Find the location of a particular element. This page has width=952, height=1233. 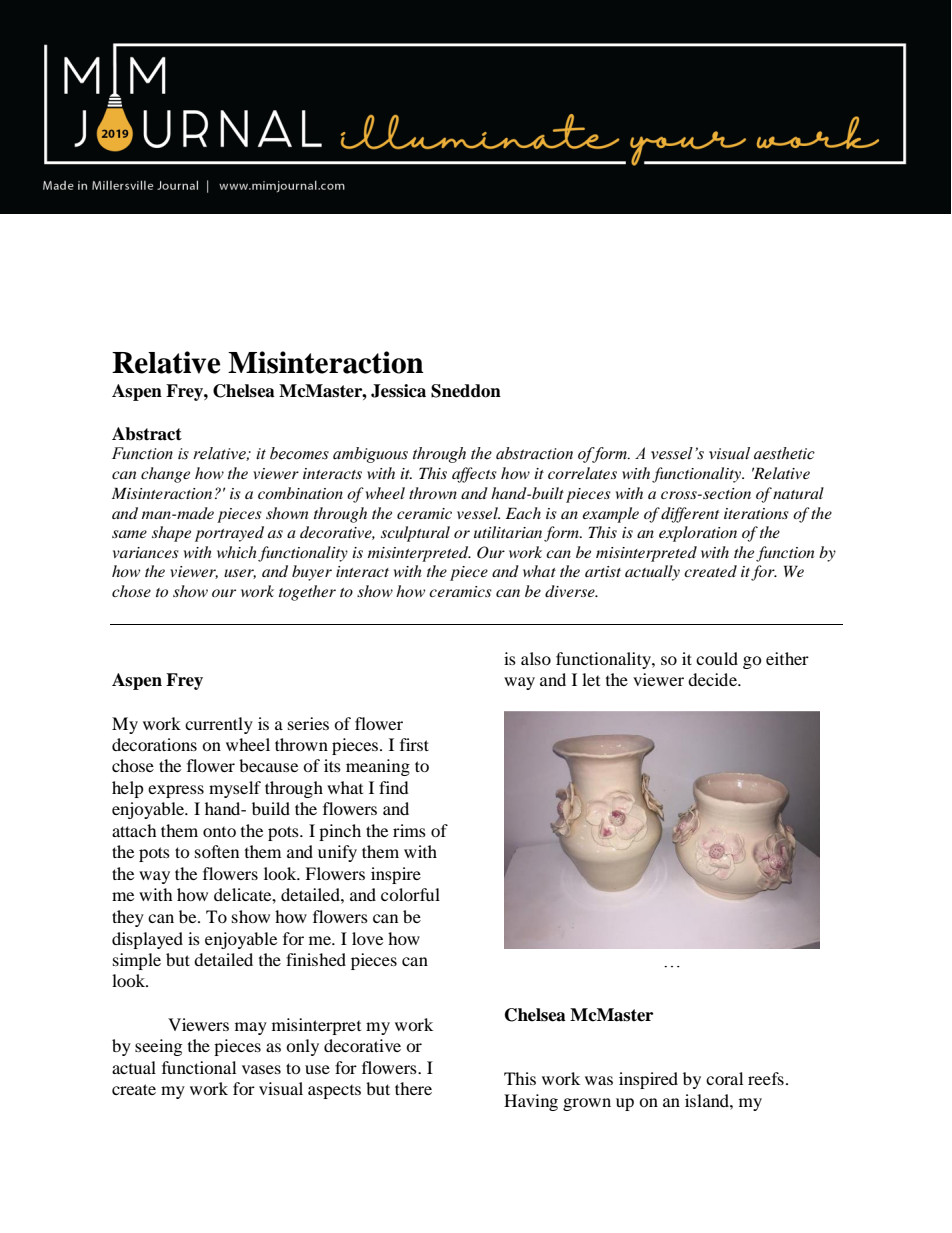

becomes is located at coordinates (299, 453).
